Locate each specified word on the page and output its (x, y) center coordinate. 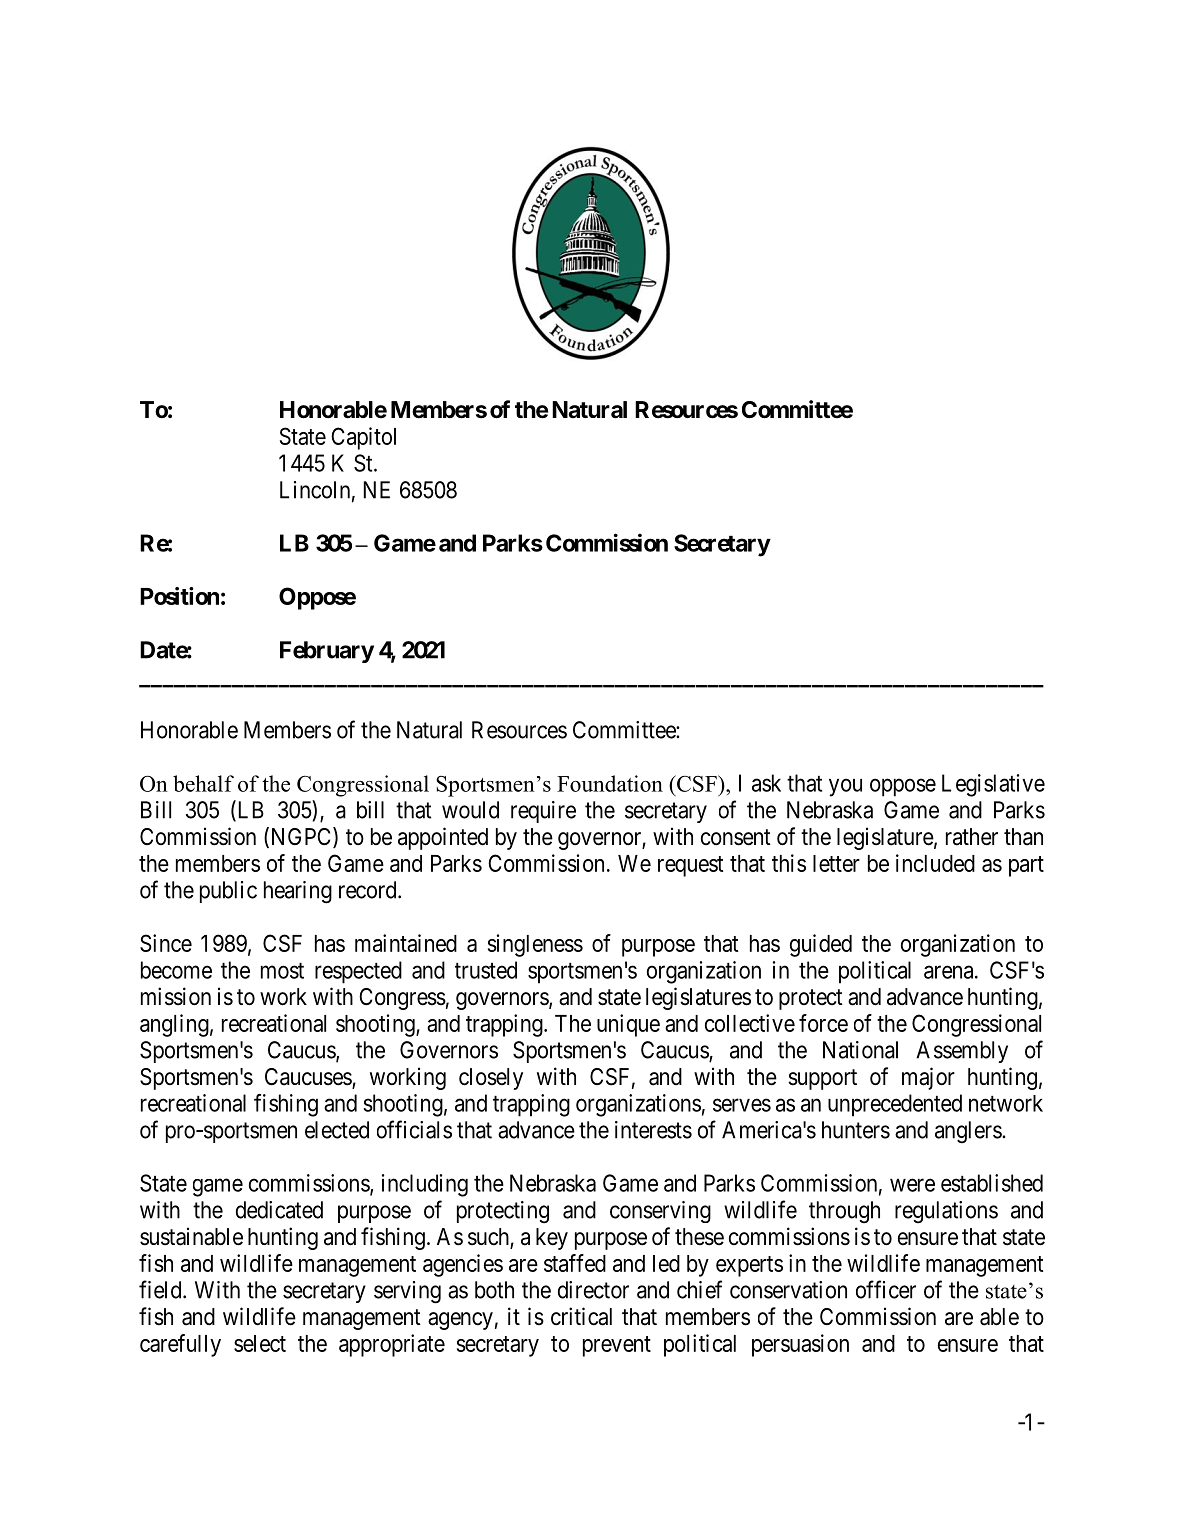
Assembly (962, 1052)
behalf (203, 783)
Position (179, 596)
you (845, 787)
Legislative (993, 785)
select (260, 1343)
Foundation (610, 783)
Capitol (363, 438)
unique (628, 1025)
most (282, 971)
